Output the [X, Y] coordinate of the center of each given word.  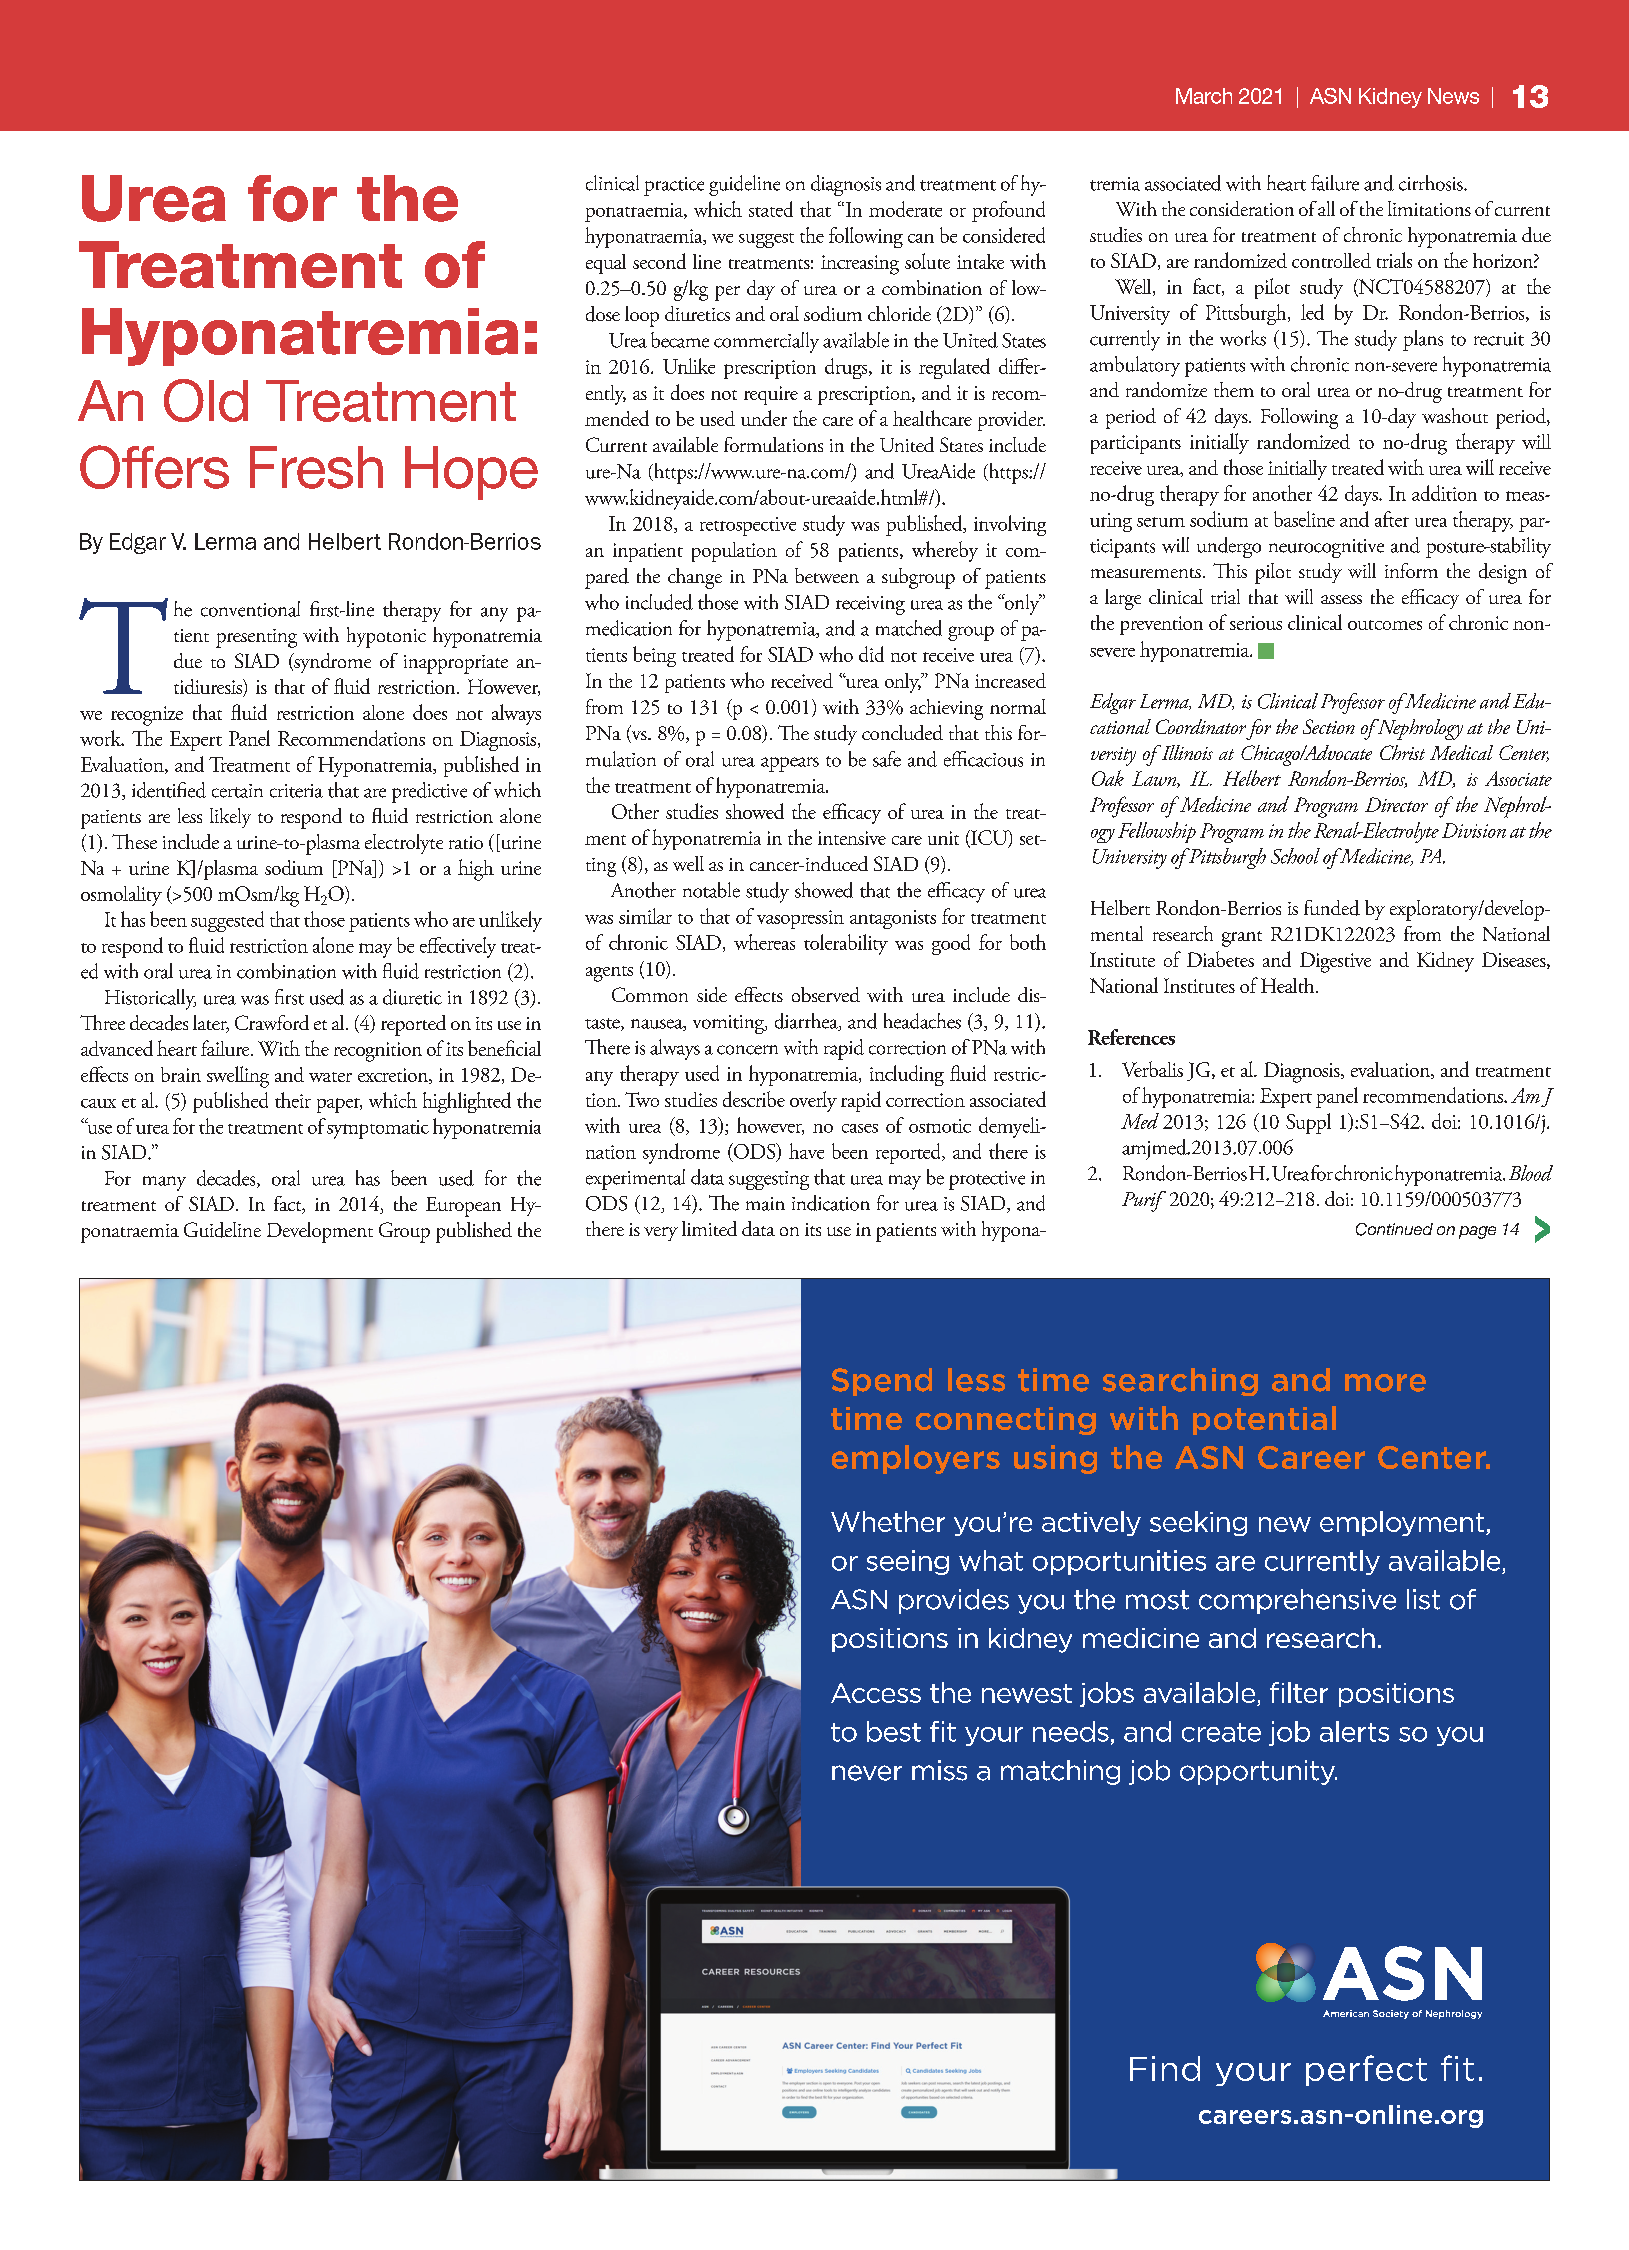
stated [771, 209]
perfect [1366, 2070]
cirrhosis [1432, 183]
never [867, 1773]
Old [206, 400]
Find [1165, 2068]
